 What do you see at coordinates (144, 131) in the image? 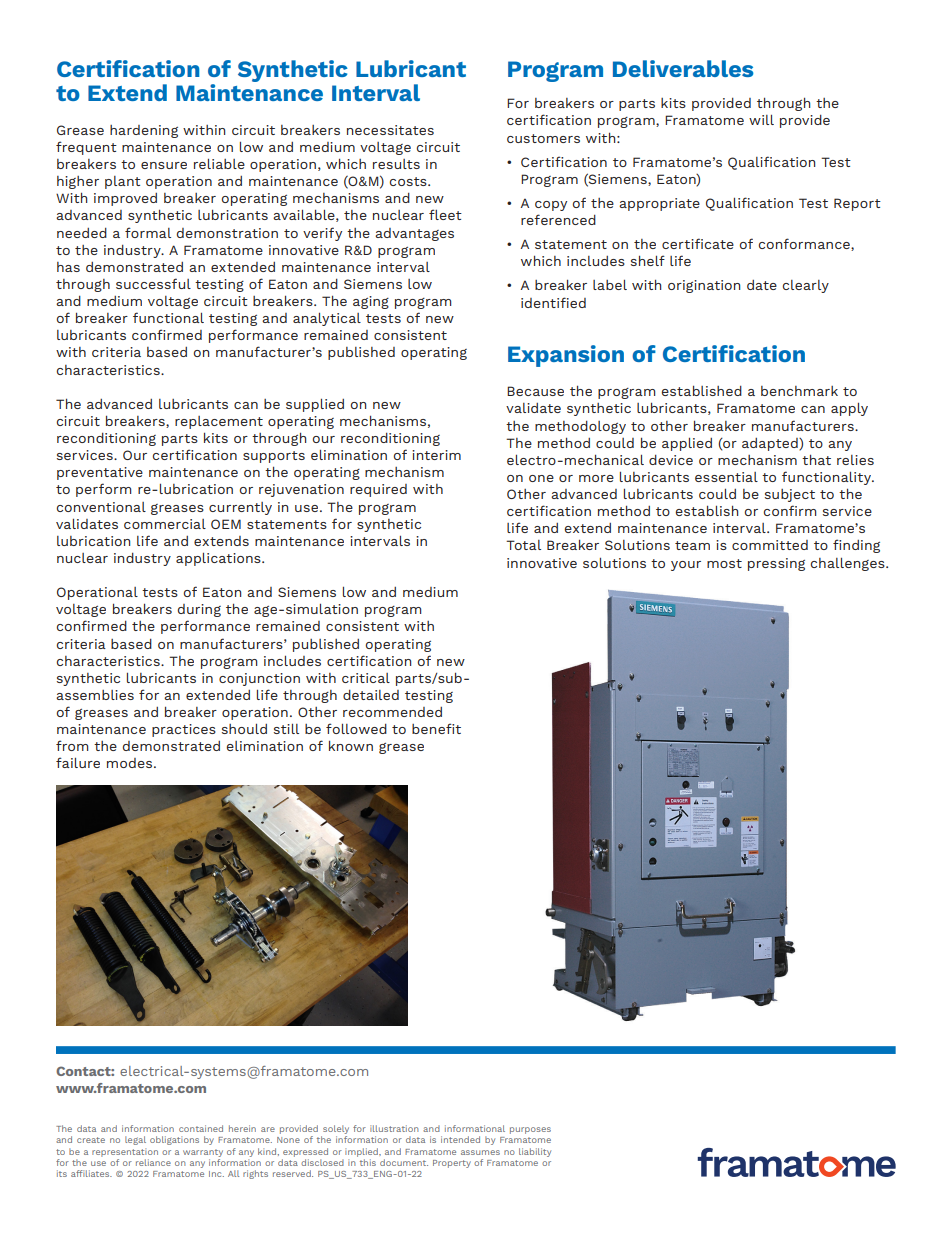
I see `hardening` at bounding box center [144, 131].
